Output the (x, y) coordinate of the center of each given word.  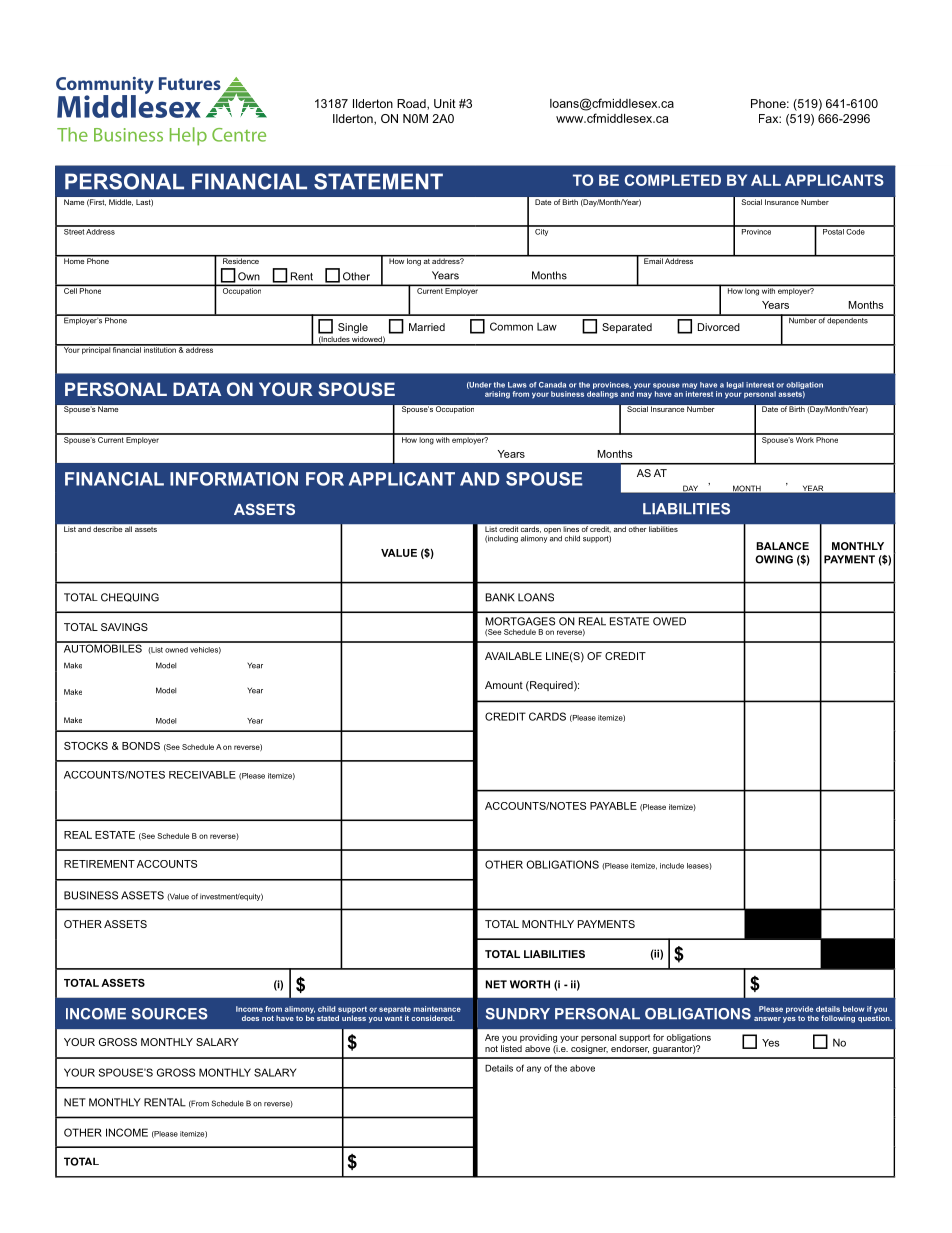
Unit (445, 103)
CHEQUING (130, 597)
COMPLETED (673, 180)
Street (74, 230)
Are (492, 1037)
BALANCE (782, 546)
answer (767, 1019)
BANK (500, 597)
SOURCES (170, 1014)
